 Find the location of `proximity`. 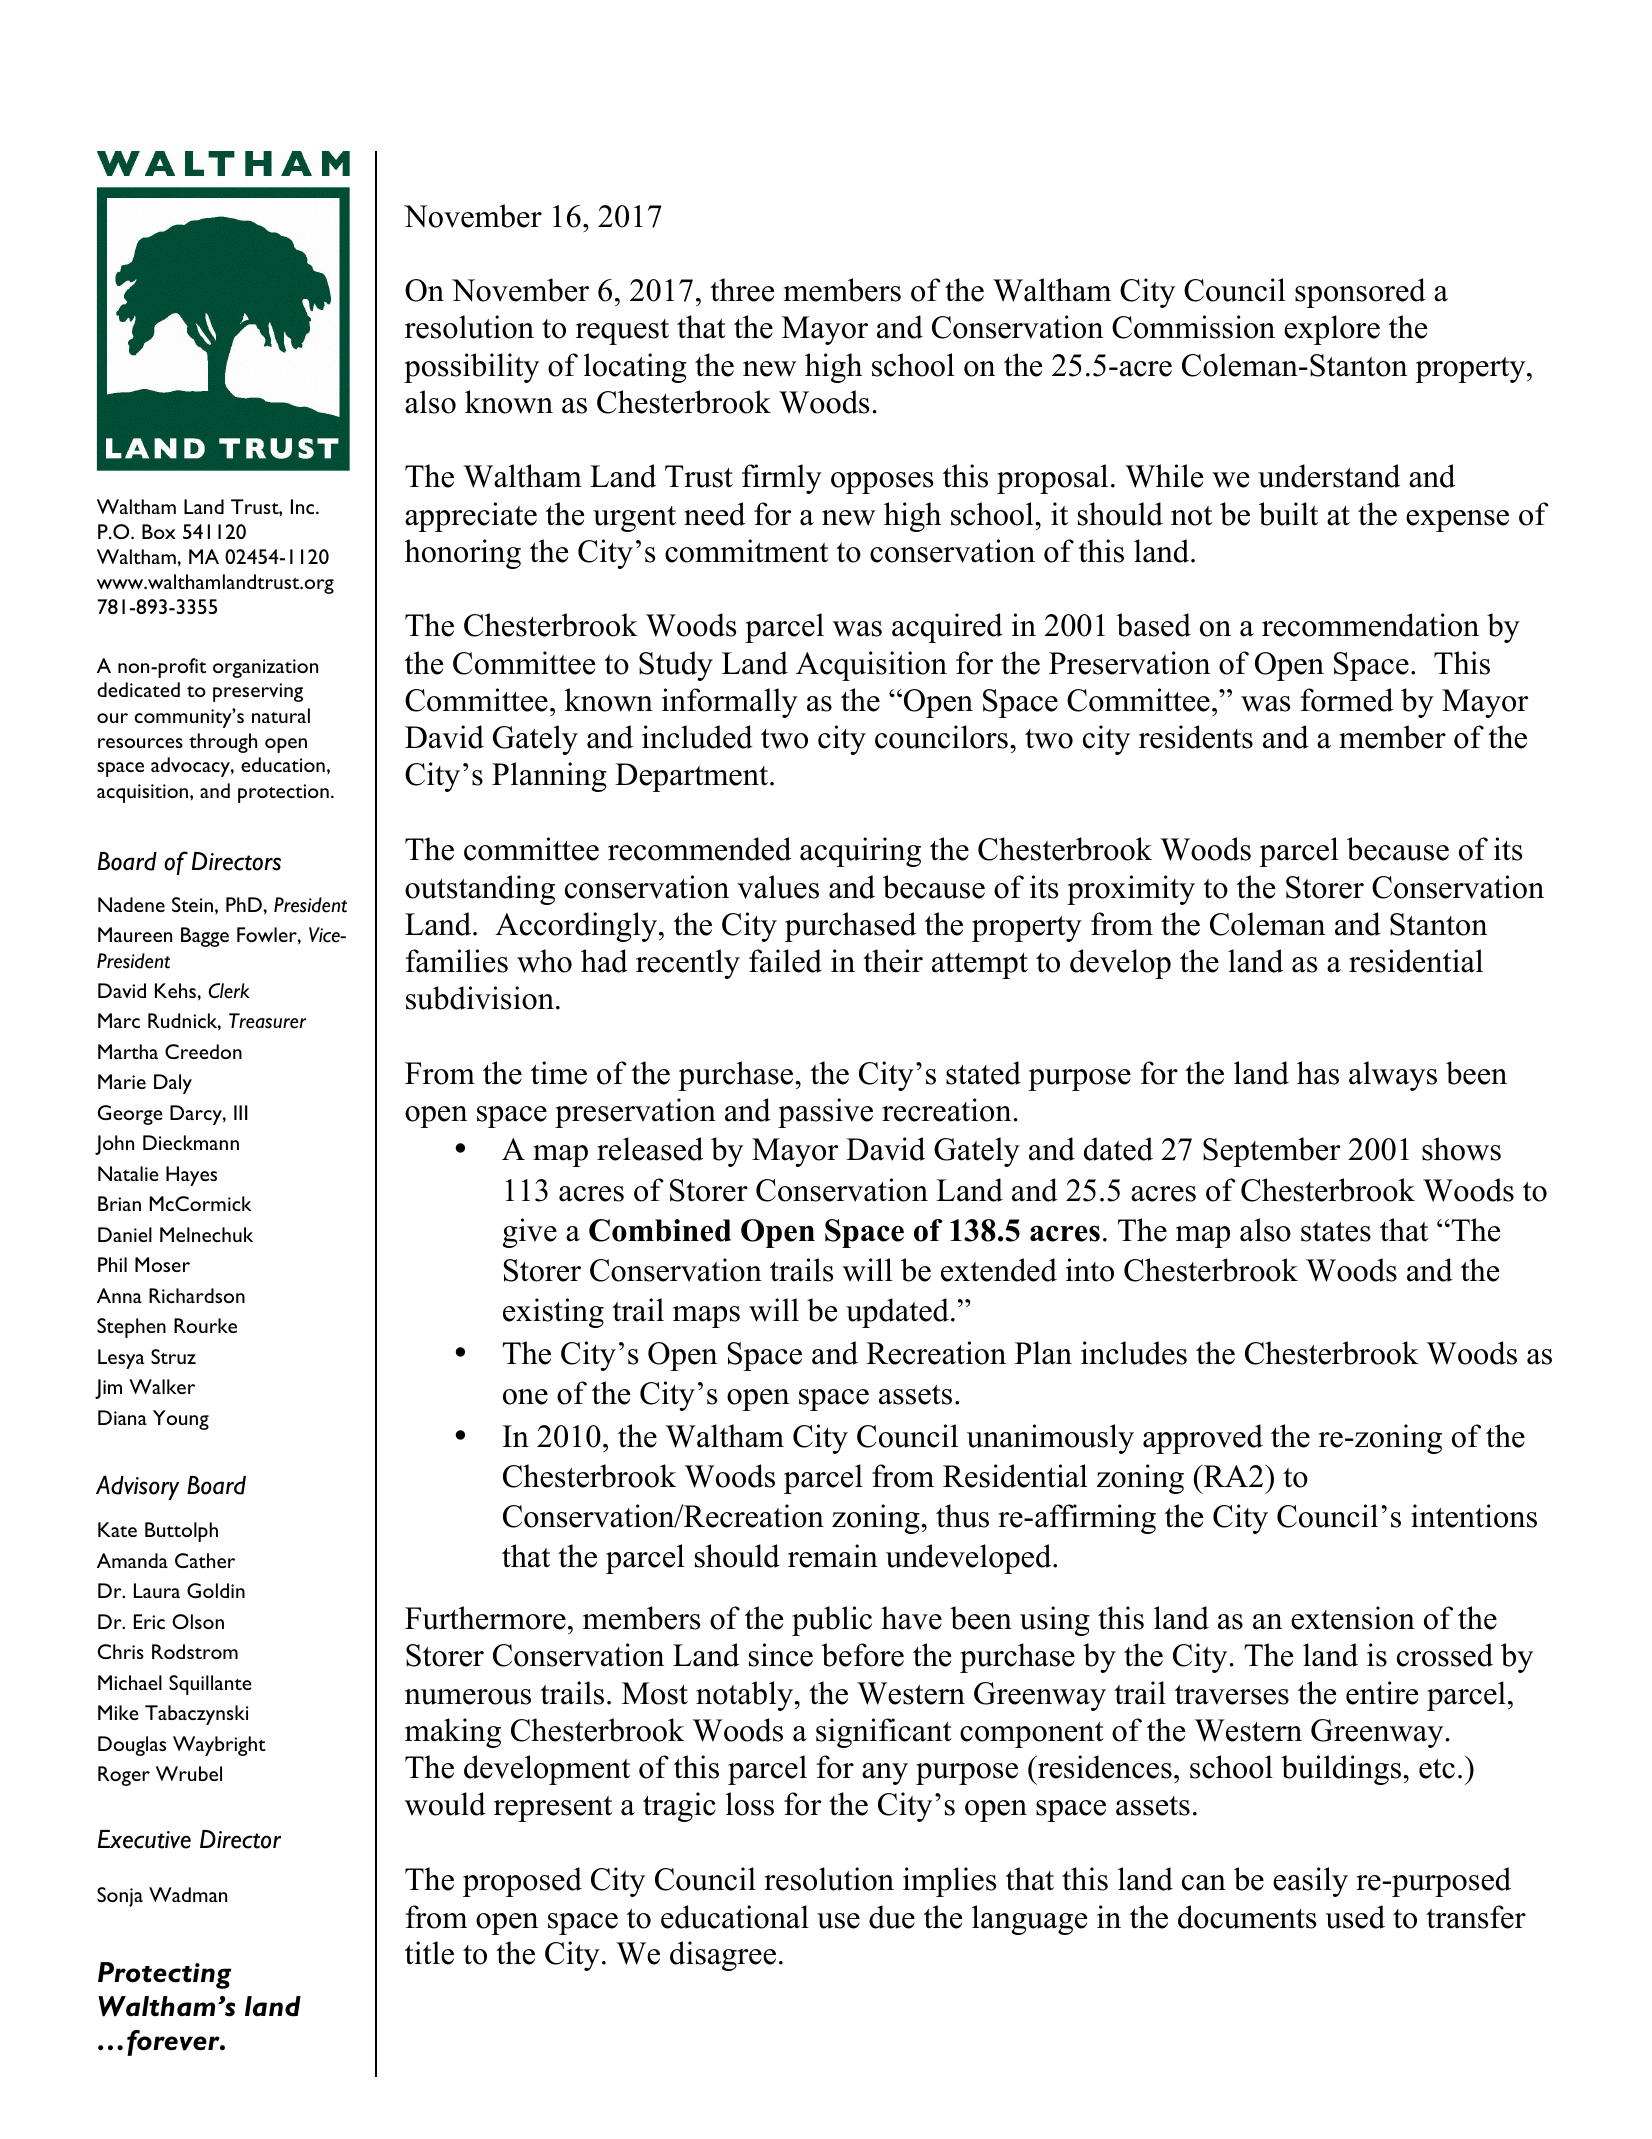

proximity is located at coordinates (1131, 890).
